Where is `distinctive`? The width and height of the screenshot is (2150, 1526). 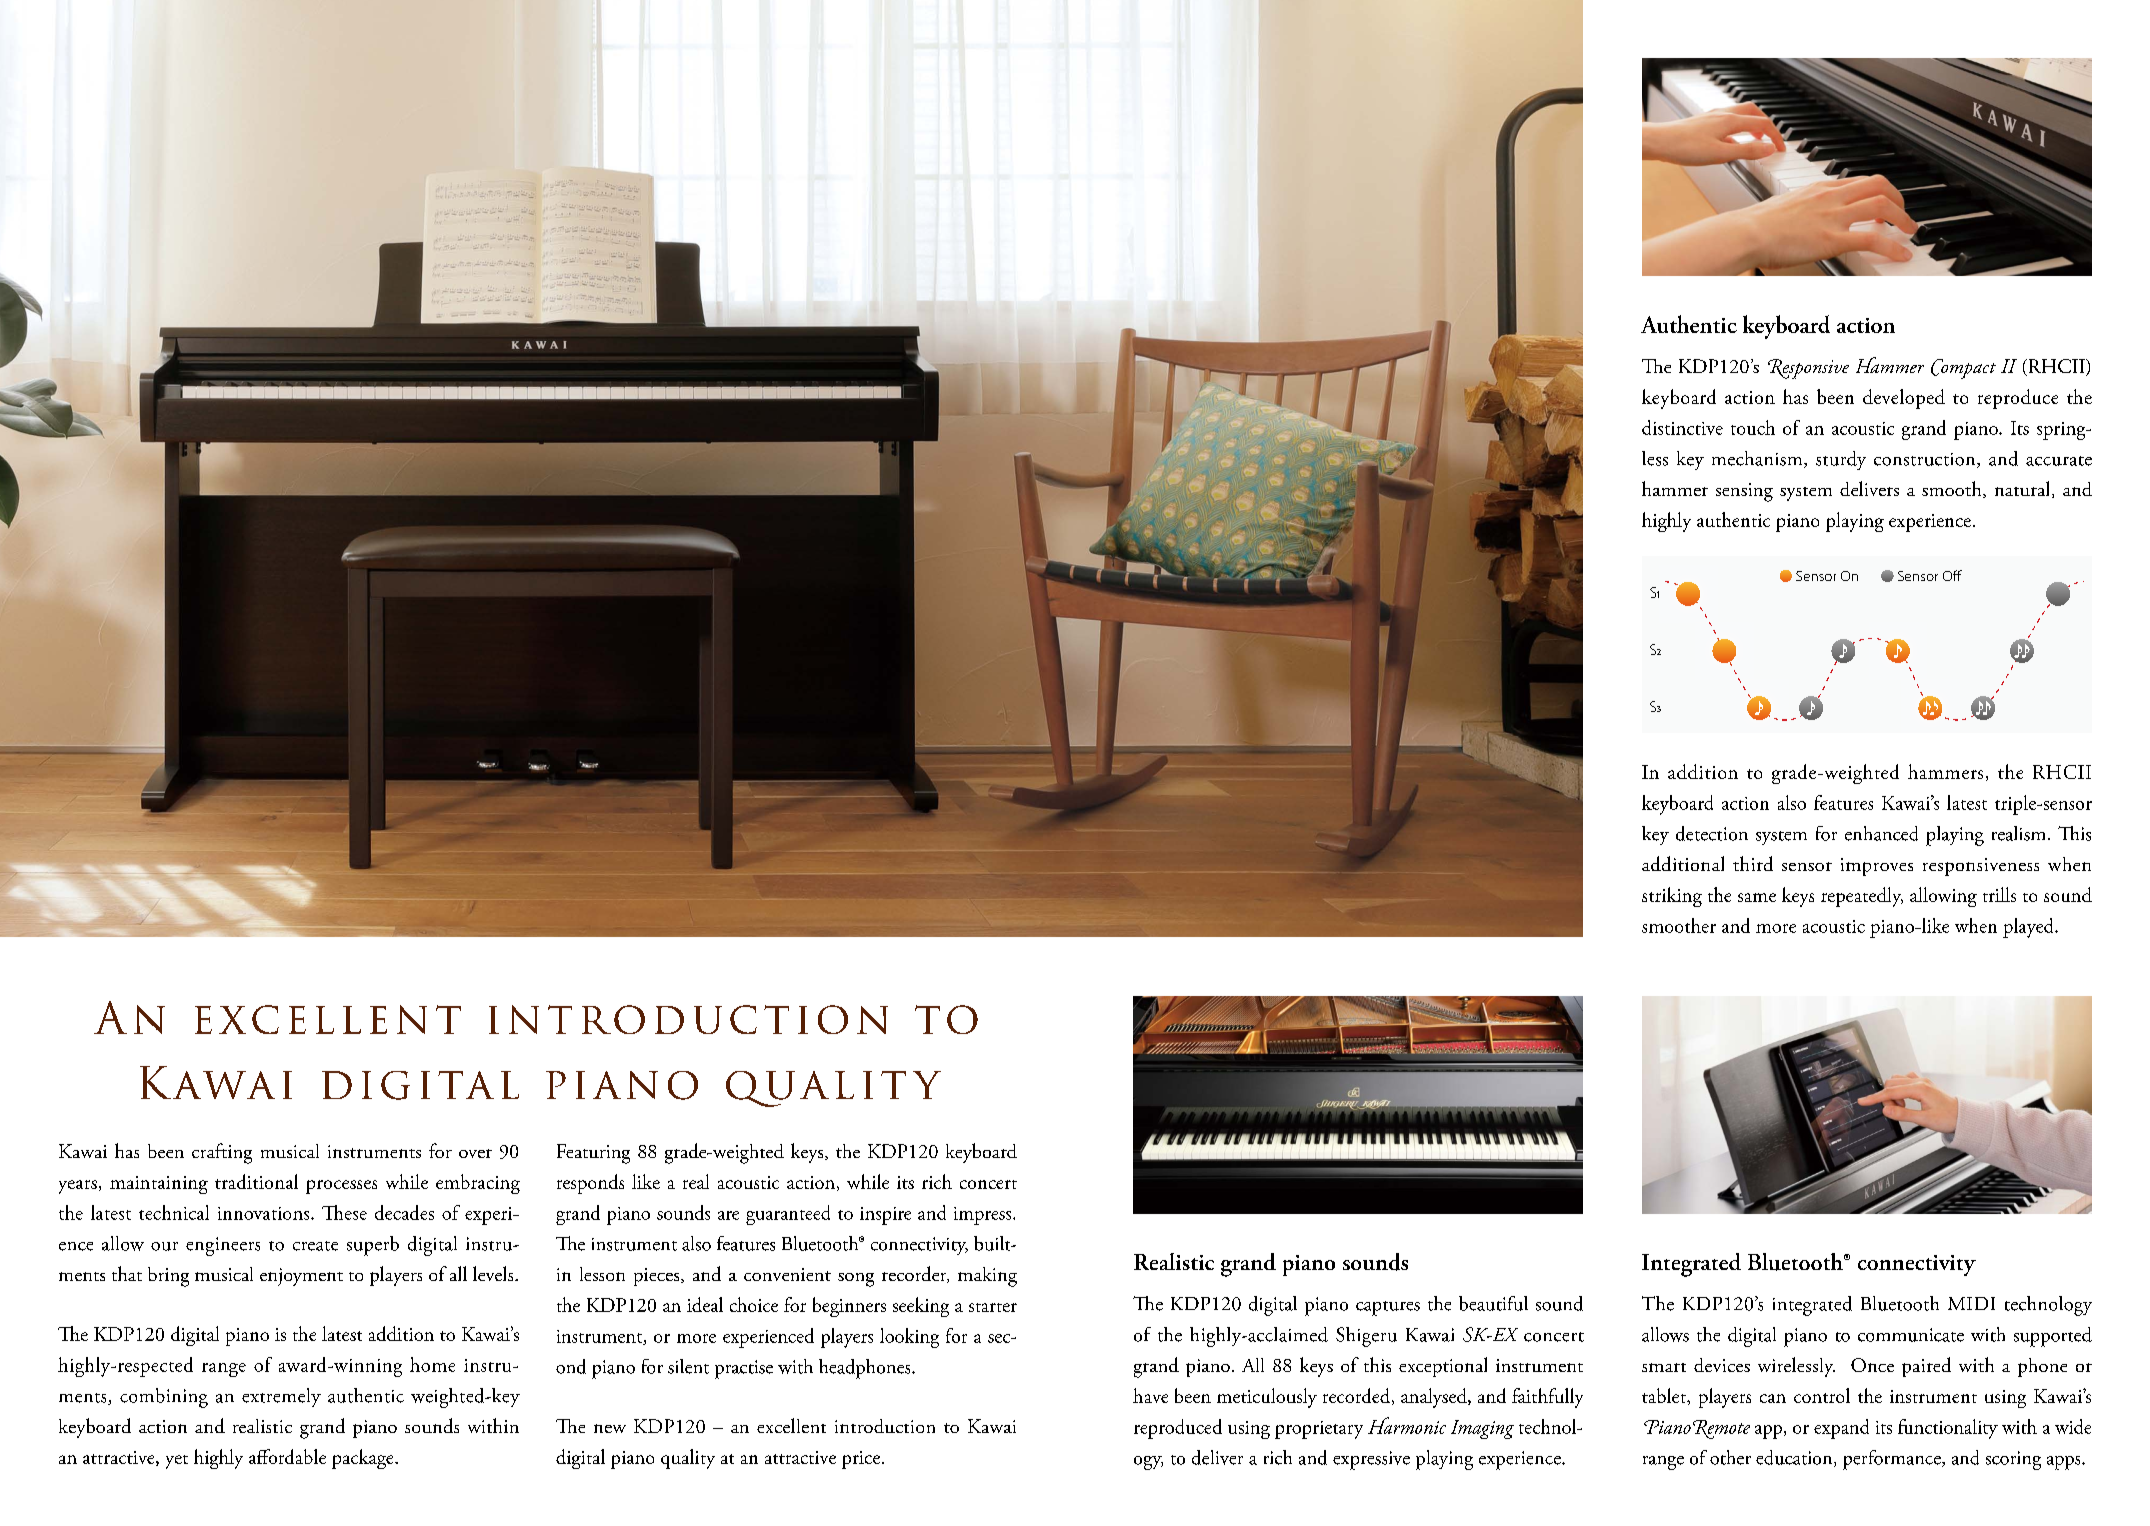 distinctive is located at coordinates (1682, 427).
